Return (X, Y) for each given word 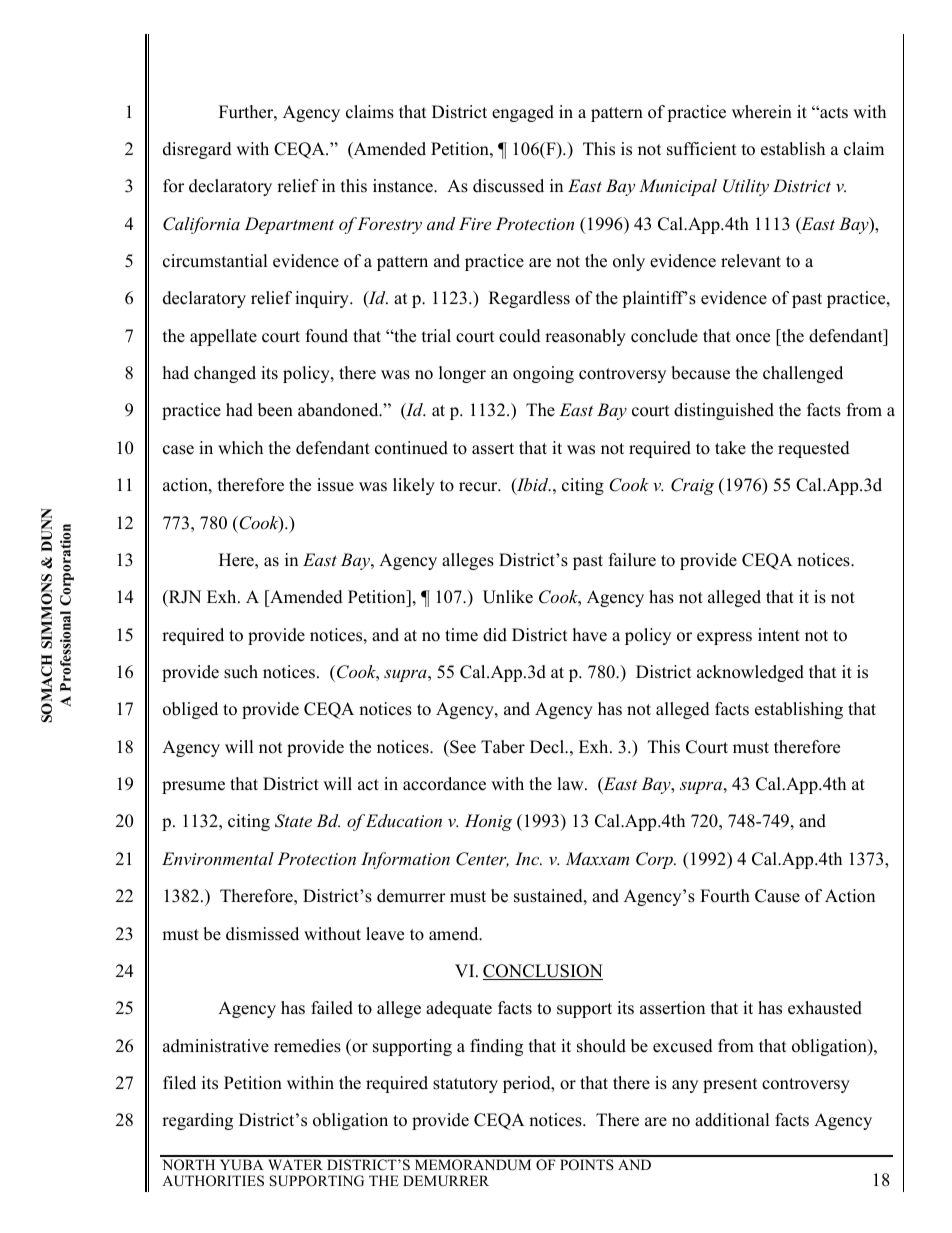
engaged (523, 113)
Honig (488, 822)
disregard (197, 150)
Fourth (725, 896)
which (240, 448)
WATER (295, 1164)
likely (414, 486)
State (293, 821)
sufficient (702, 149)
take (730, 448)
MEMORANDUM (473, 1165)
